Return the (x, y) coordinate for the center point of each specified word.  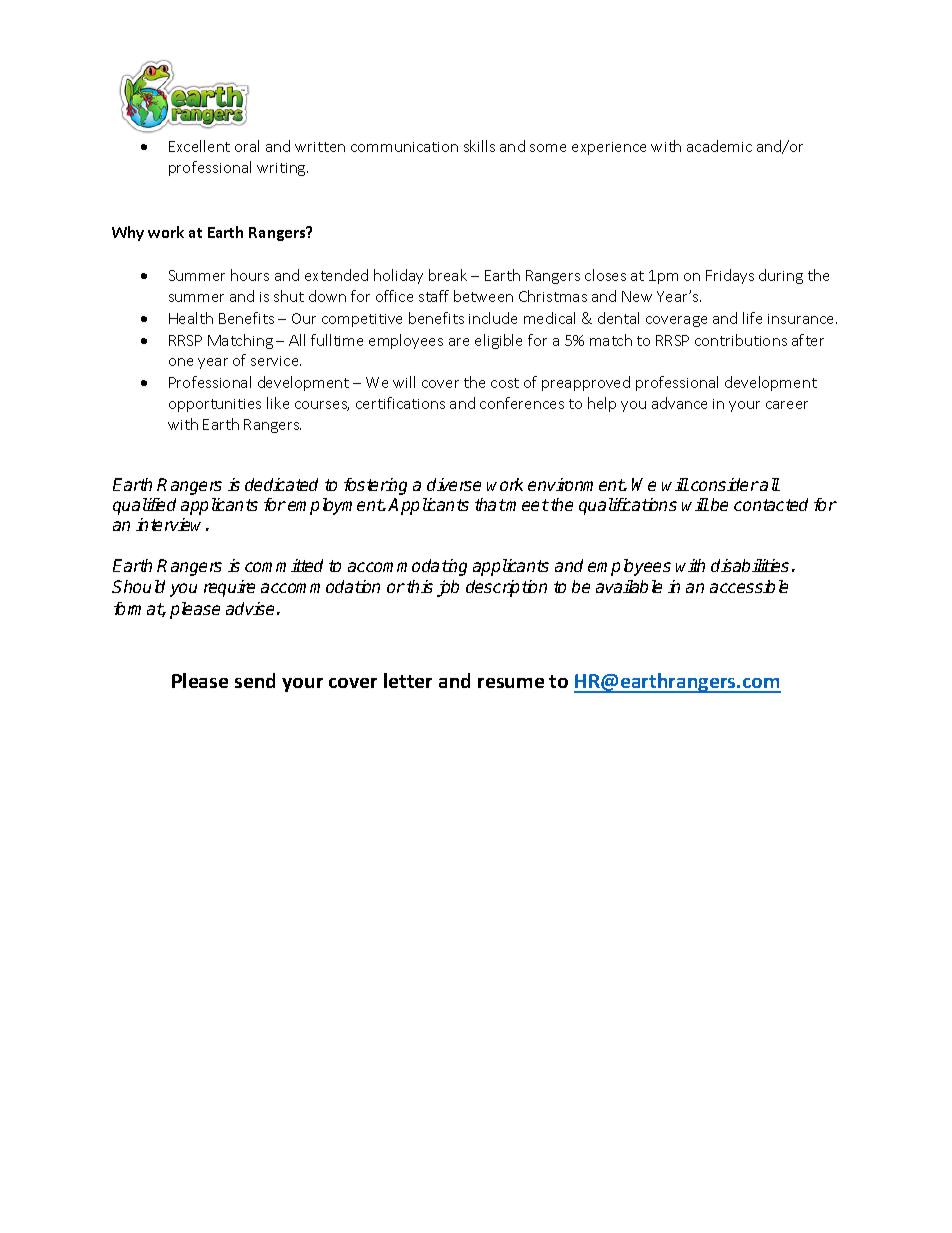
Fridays (730, 276)
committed (284, 565)
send (255, 680)
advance (679, 403)
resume (511, 683)
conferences (522, 403)
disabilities (750, 565)
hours (250, 275)
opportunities (215, 405)
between (483, 296)
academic (719, 146)
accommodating (407, 567)
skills (479, 146)
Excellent (199, 146)
